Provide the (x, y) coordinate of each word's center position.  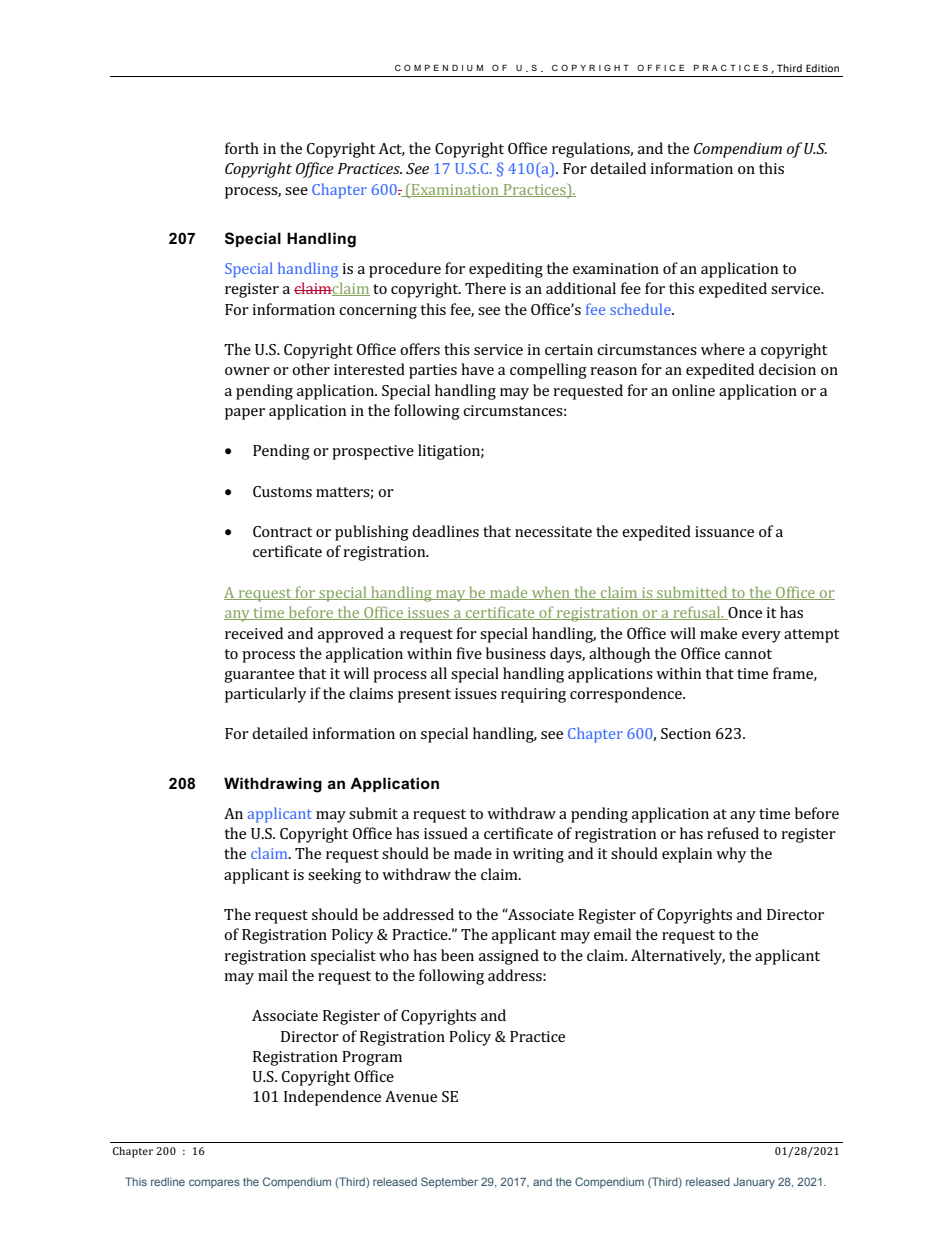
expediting (506, 270)
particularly (265, 695)
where (723, 349)
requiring (533, 695)
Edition (822, 68)
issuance (724, 531)
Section (686, 733)
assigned (509, 957)
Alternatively (678, 957)
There (485, 288)
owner (247, 371)
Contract (282, 531)
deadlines (445, 531)
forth (242, 148)
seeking (334, 876)
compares (214, 1183)
